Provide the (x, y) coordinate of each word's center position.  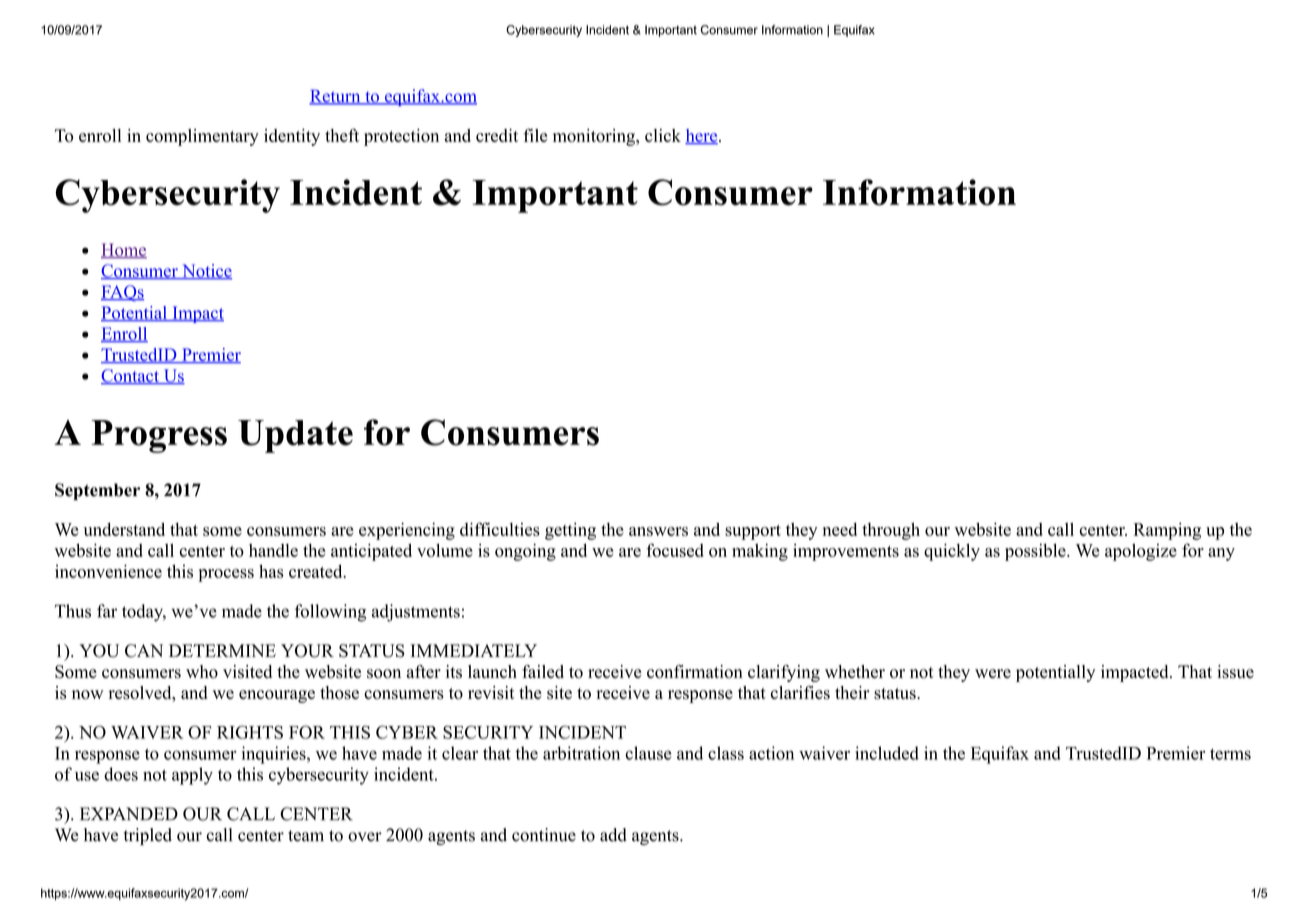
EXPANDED (129, 813)
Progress (159, 436)
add (613, 835)
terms (1230, 754)
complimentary (202, 137)
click (663, 135)
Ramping (1167, 531)
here (702, 136)
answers (658, 531)
